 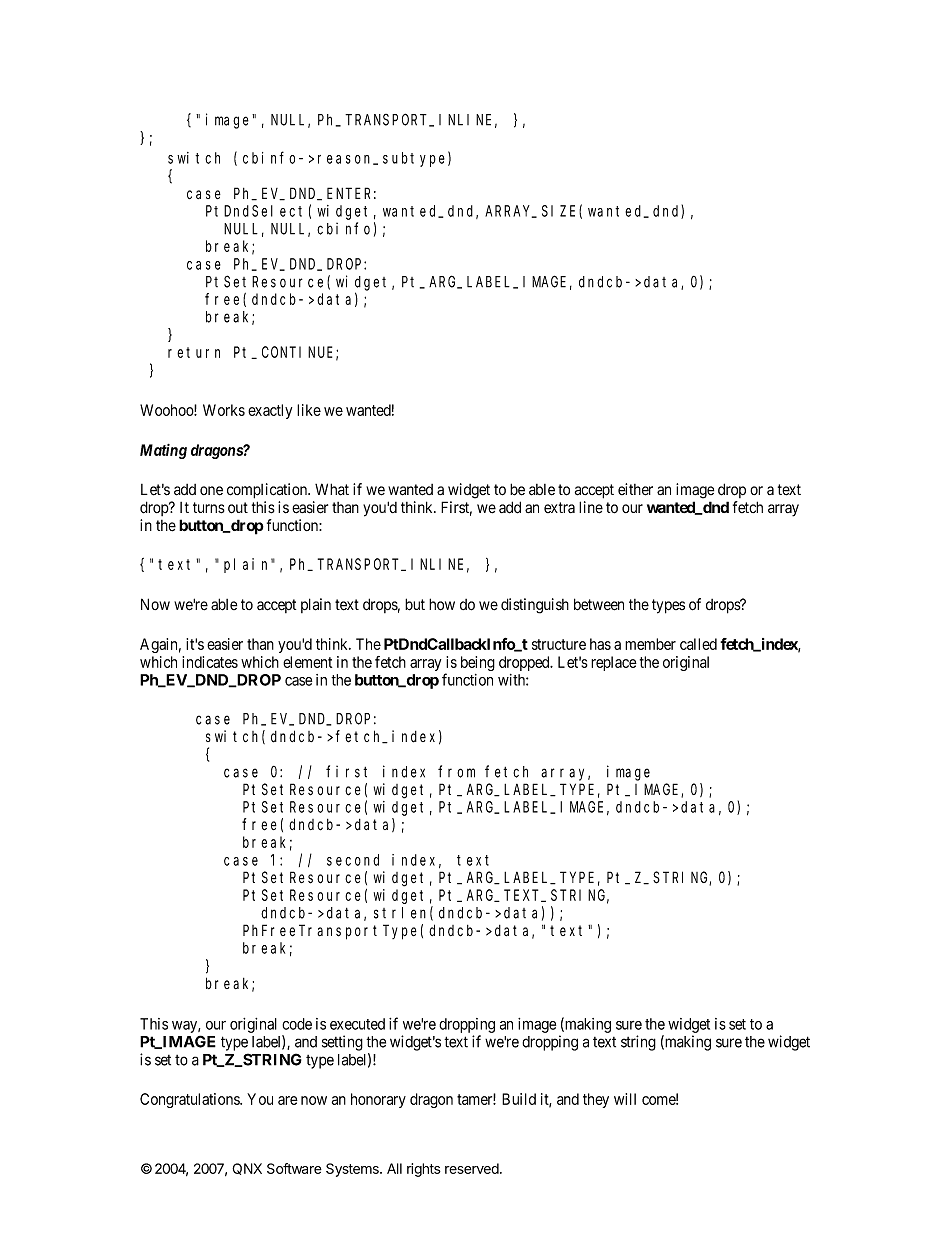 What do you see at coordinates (424, 1170) in the screenshot?
I see `rights` at bounding box center [424, 1170].
